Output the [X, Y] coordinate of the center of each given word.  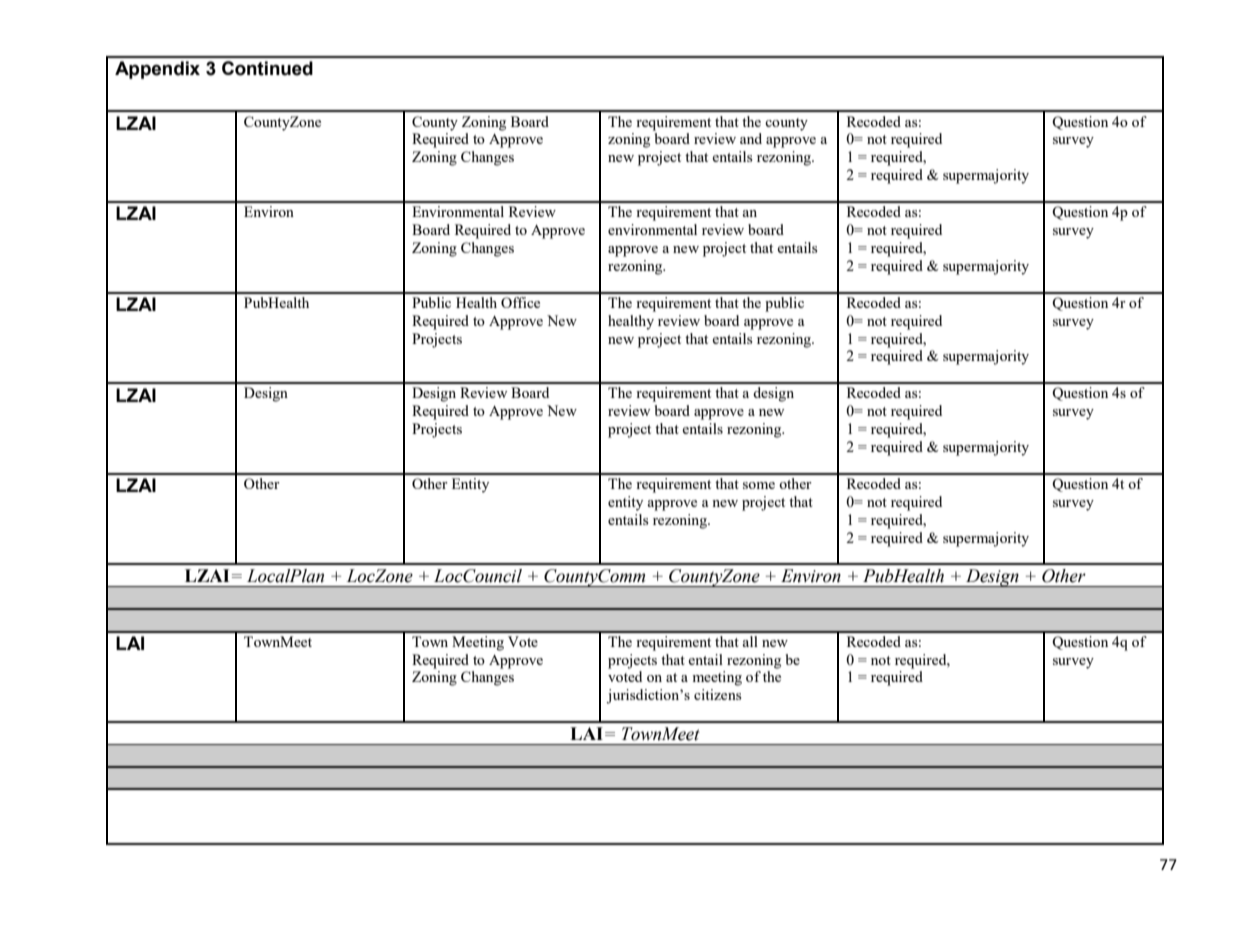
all [750, 641]
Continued [267, 68]
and [751, 138]
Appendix [157, 70]
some [759, 485]
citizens [717, 694]
